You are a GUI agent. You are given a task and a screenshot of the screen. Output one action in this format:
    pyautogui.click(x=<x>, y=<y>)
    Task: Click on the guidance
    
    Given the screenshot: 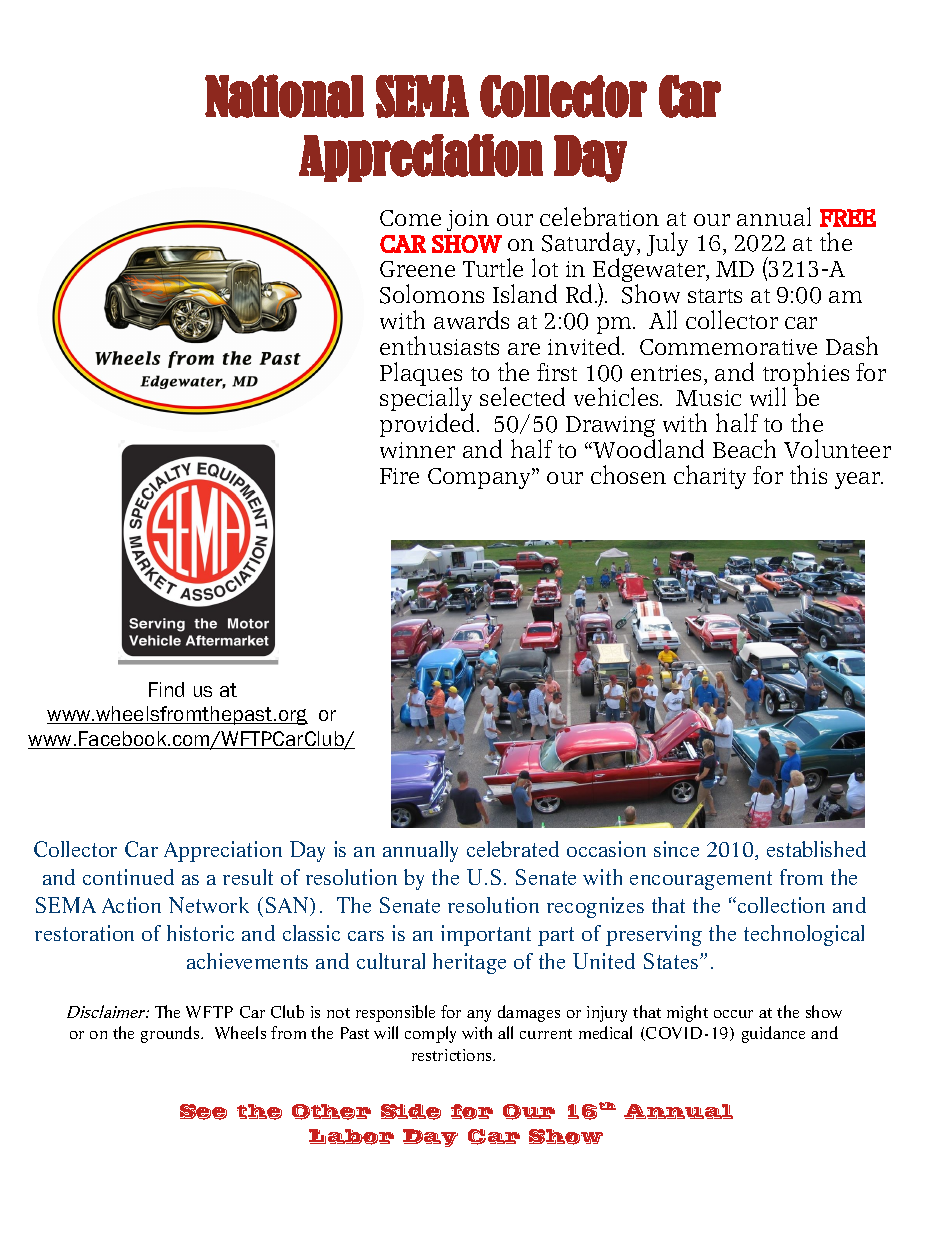 What is the action you would take?
    pyautogui.click(x=773, y=1034)
